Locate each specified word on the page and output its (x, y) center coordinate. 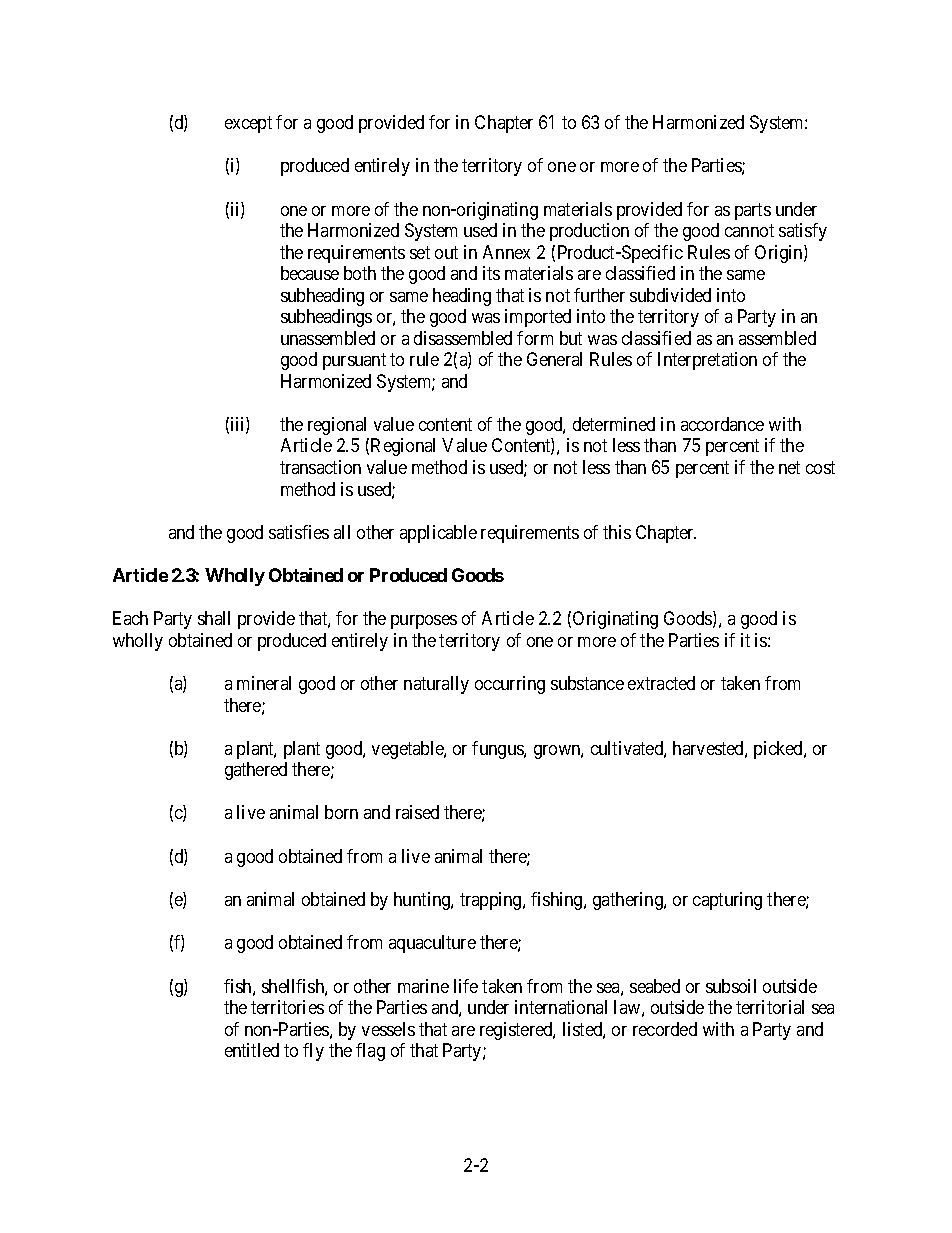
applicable (438, 534)
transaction (320, 467)
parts (753, 211)
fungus (498, 750)
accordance (722, 424)
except (248, 124)
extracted (661, 683)
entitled (252, 1050)
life (466, 986)
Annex (506, 252)
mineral (264, 683)
